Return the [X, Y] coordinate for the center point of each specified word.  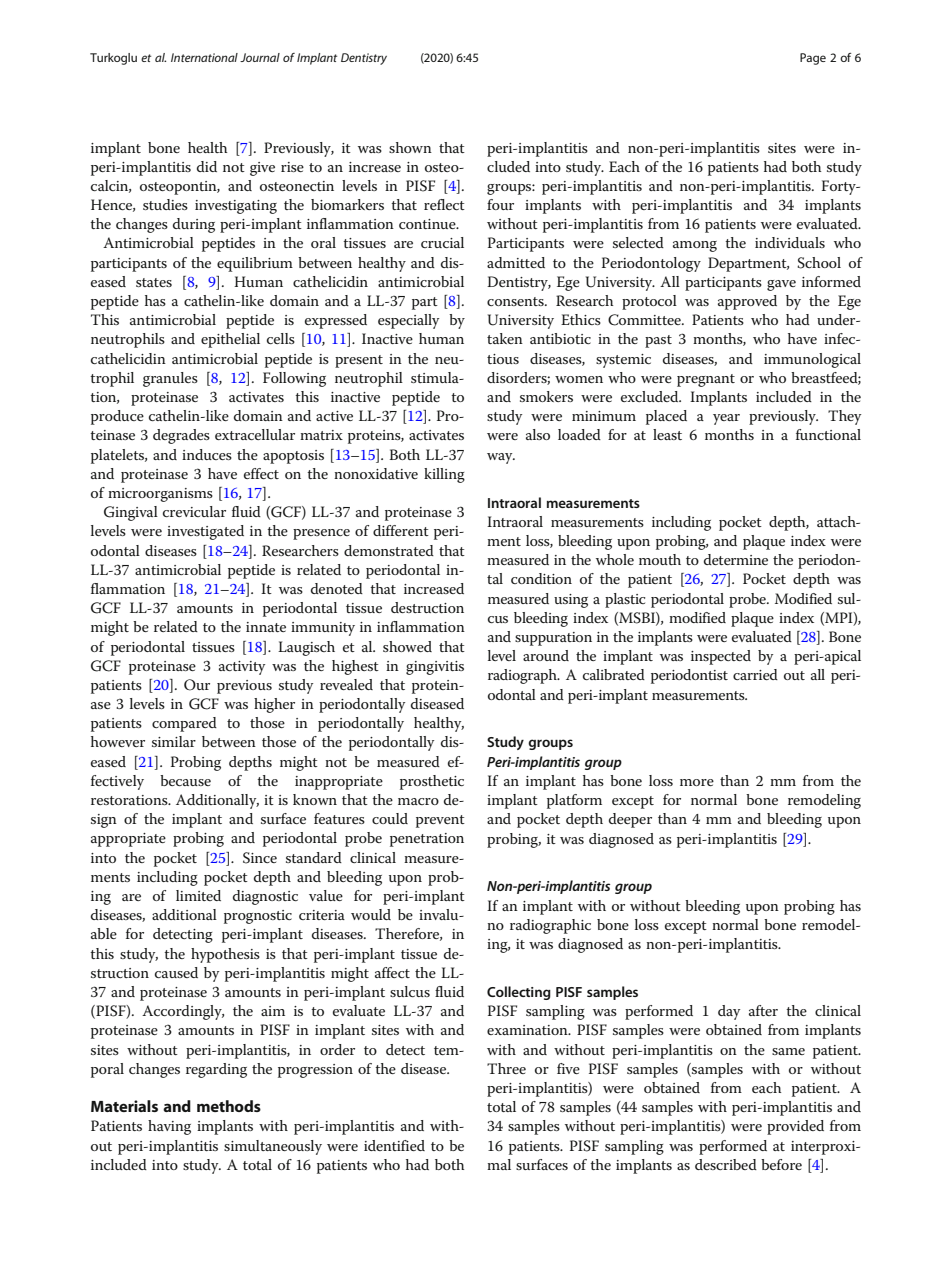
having [169, 1127]
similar [174, 741]
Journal [260, 57]
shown [410, 147]
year [726, 419]
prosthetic [432, 782]
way [501, 458]
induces [207, 454]
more [697, 782]
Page [813, 59]
